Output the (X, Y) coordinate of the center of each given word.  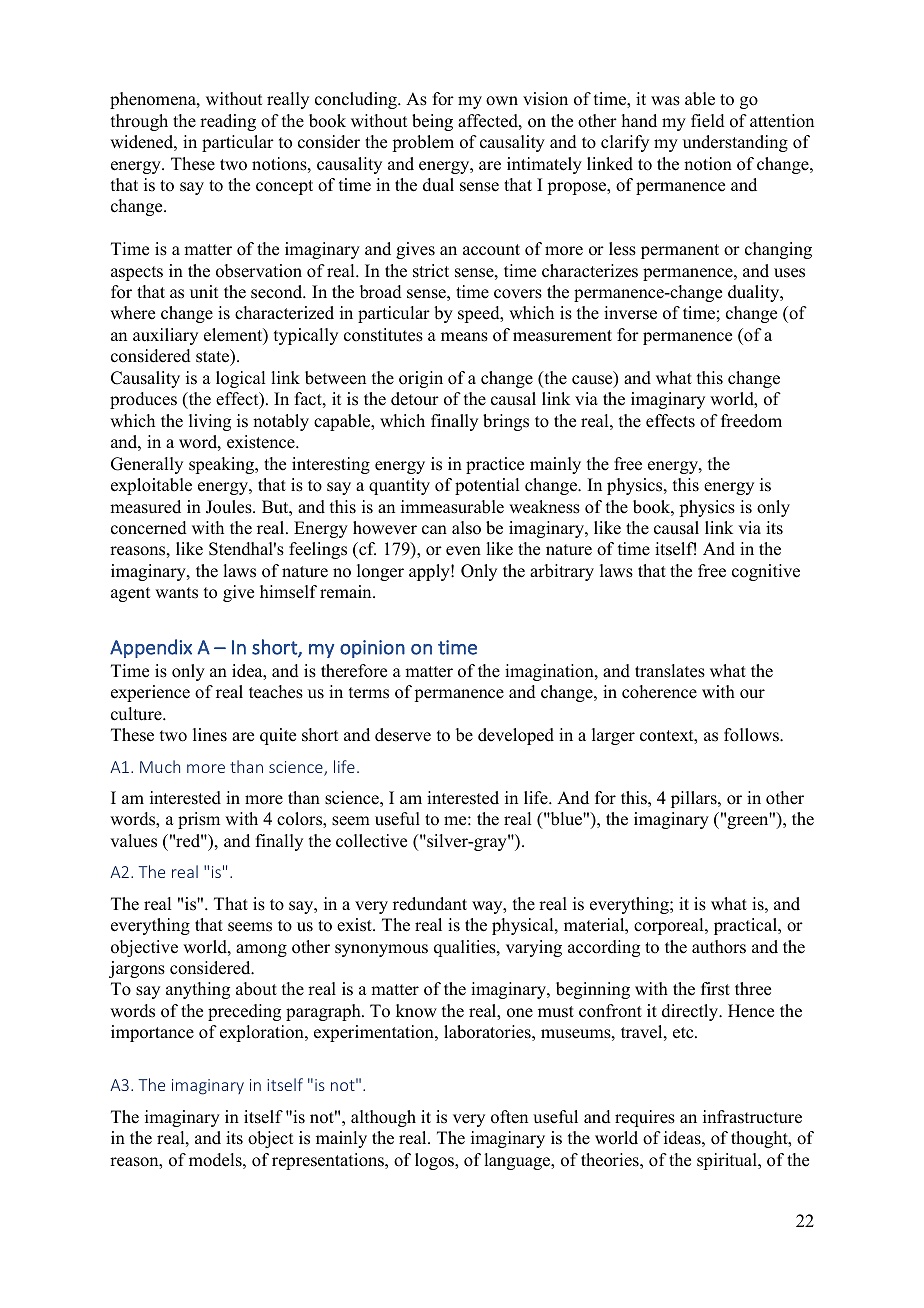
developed (516, 736)
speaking (223, 465)
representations (329, 1161)
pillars (695, 799)
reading (228, 122)
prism (199, 820)
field (708, 121)
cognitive (766, 572)
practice (495, 465)
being (432, 122)
